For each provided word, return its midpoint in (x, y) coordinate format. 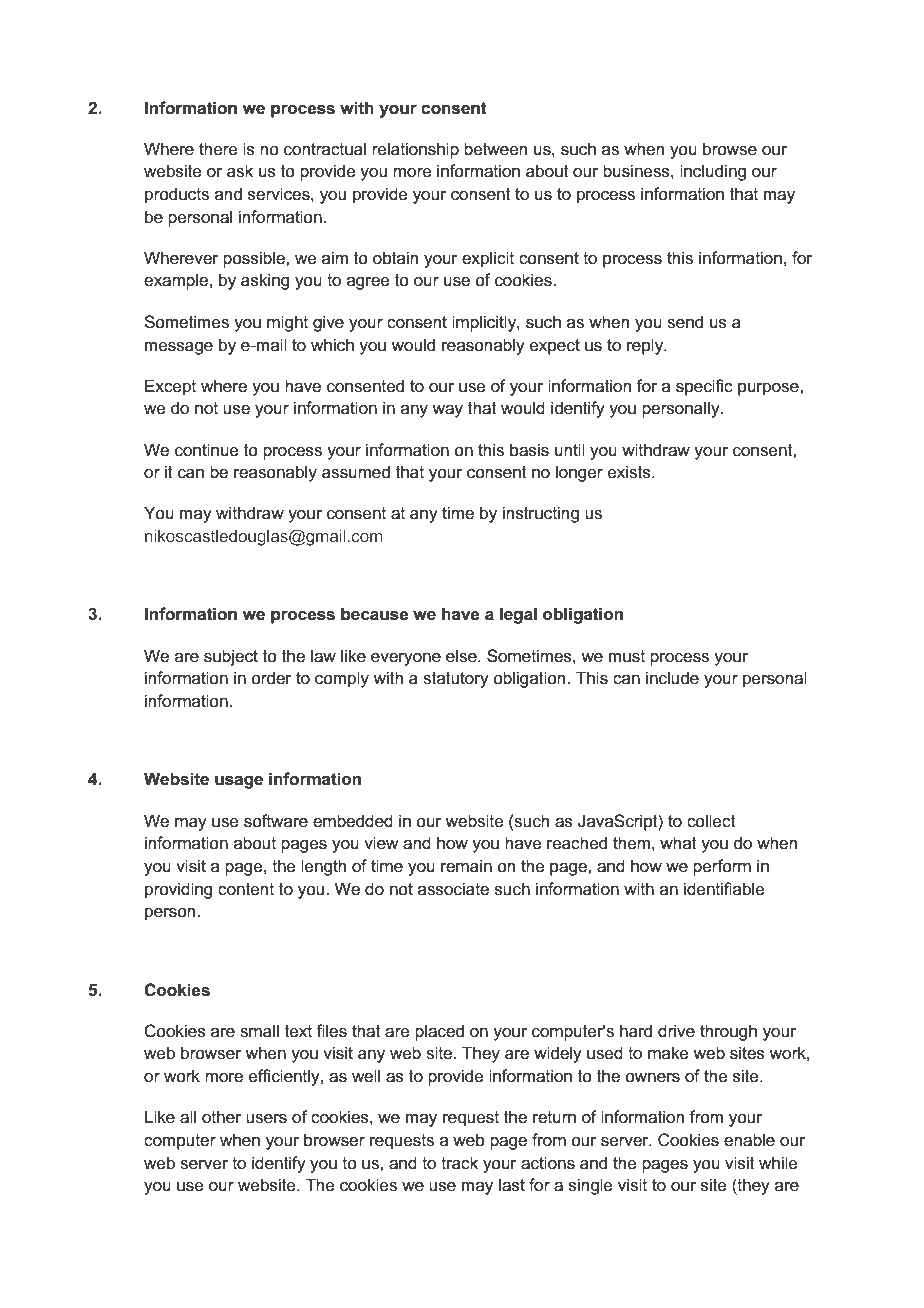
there (218, 149)
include (672, 678)
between (495, 149)
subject (231, 657)
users (266, 1119)
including (713, 172)
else (462, 656)
